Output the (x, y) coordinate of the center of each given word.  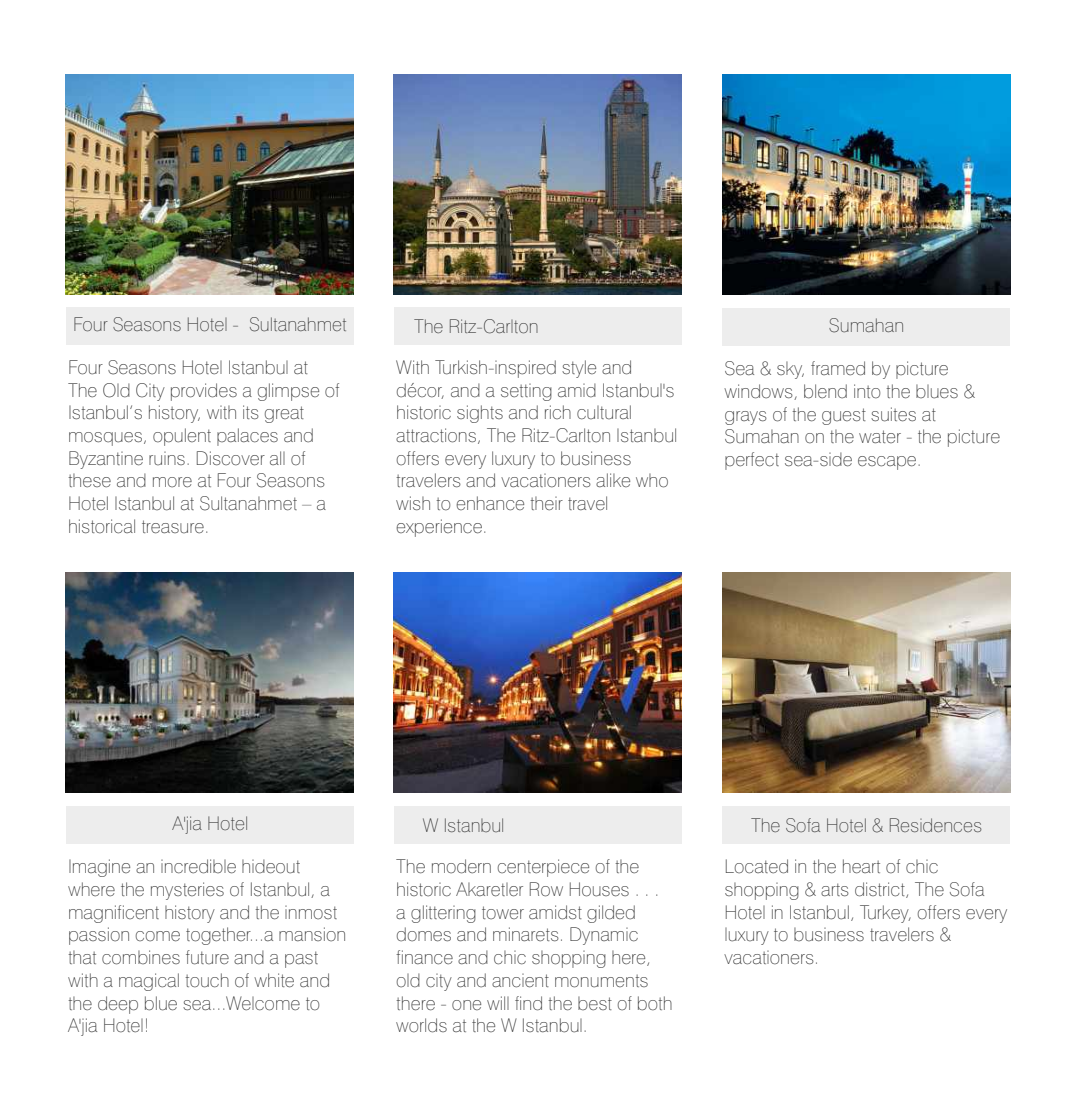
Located (757, 866)
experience (439, 528)
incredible (198, 866)
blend (825, 391)
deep (118, 1005)
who (652, 481)
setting (526, 392)
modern (461, 866)
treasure (173, 527)
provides (204, 392)
